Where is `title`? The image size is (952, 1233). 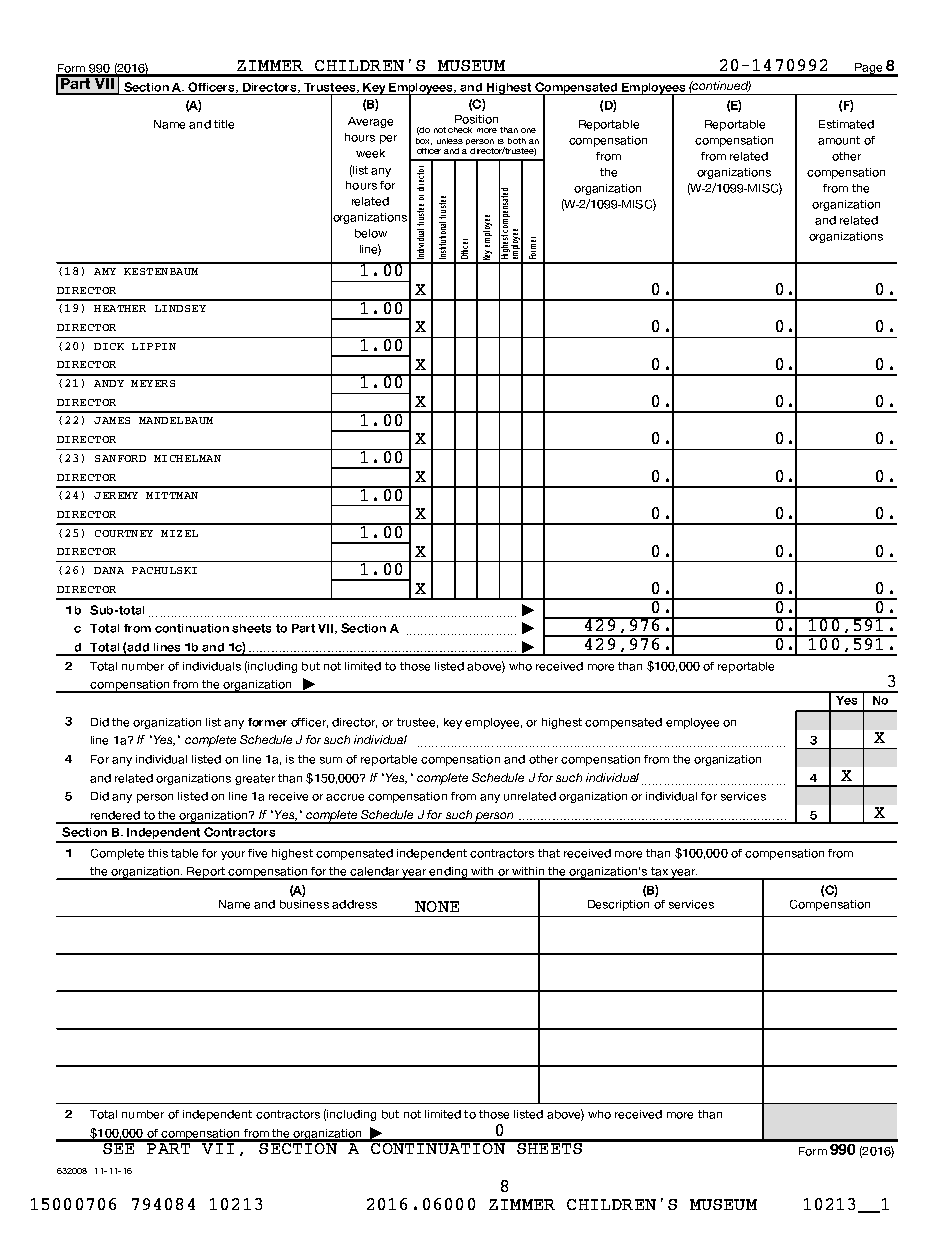
title is located at coordinates (224, 124).
